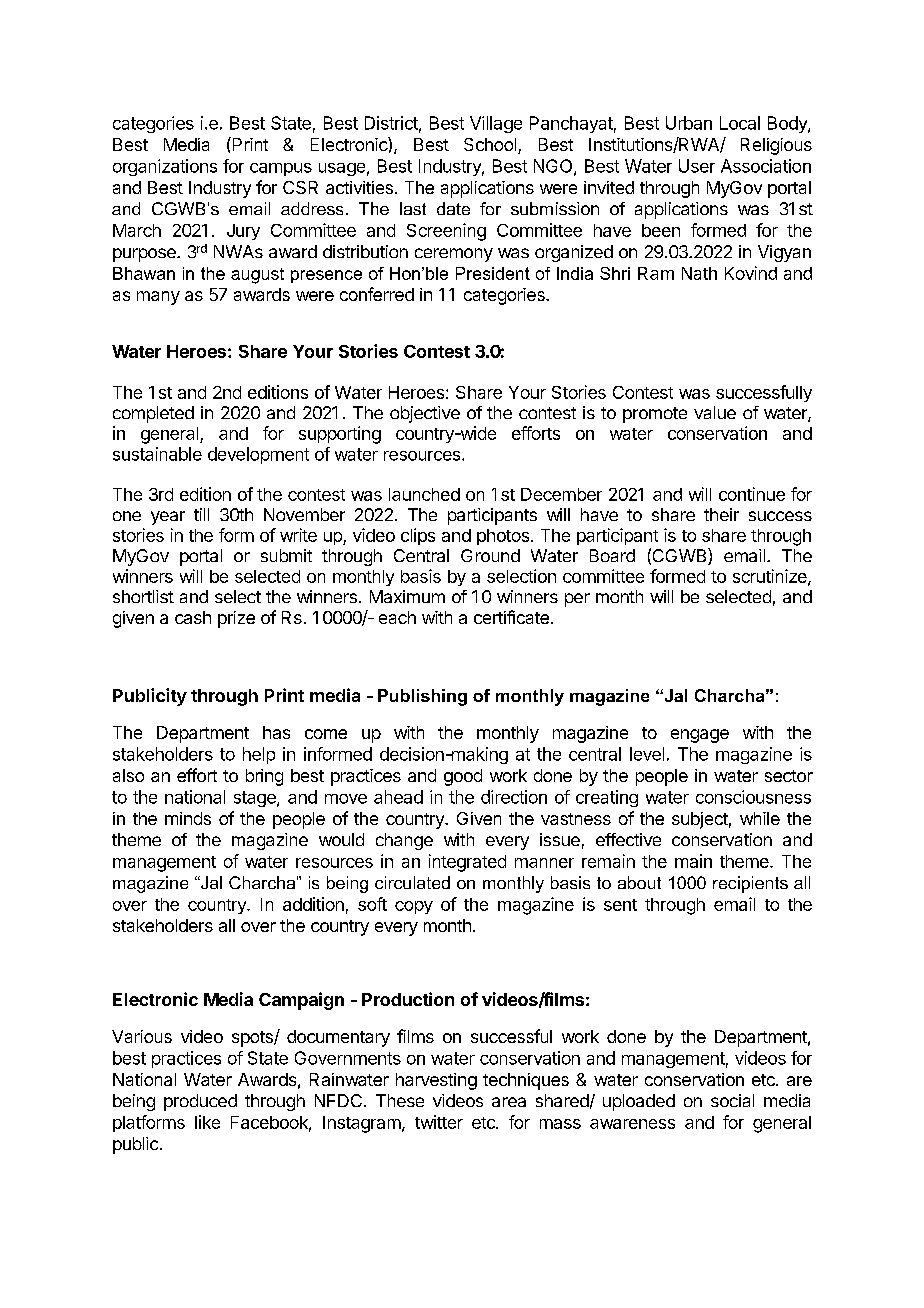 This image has height=1308, width=924. Describe the element at coordinates (491, 146) in the image. I see `School` at that location.
